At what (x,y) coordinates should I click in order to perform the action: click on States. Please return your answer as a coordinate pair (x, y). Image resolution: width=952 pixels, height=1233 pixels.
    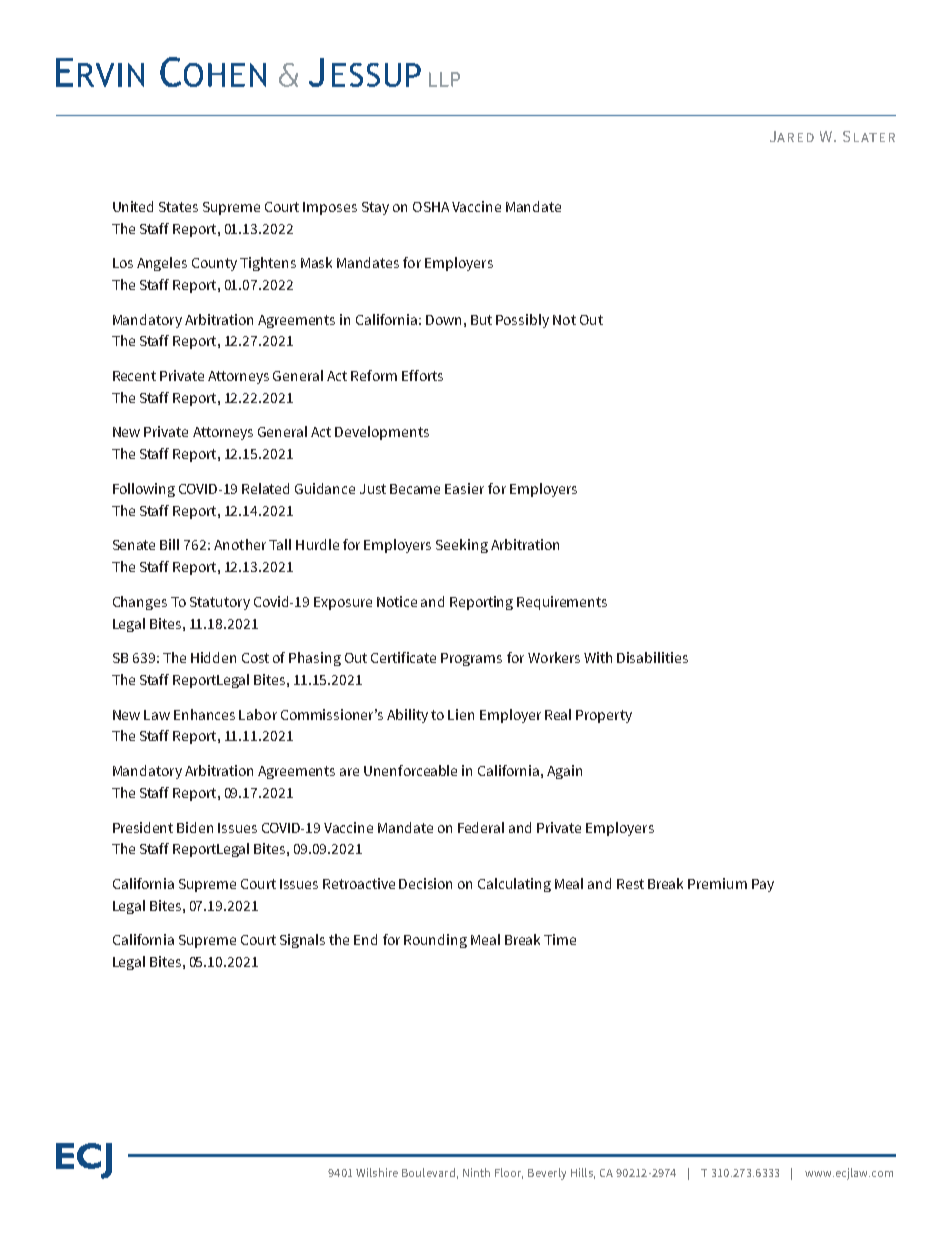
    Looking at the image, I should click on (178, 207).
